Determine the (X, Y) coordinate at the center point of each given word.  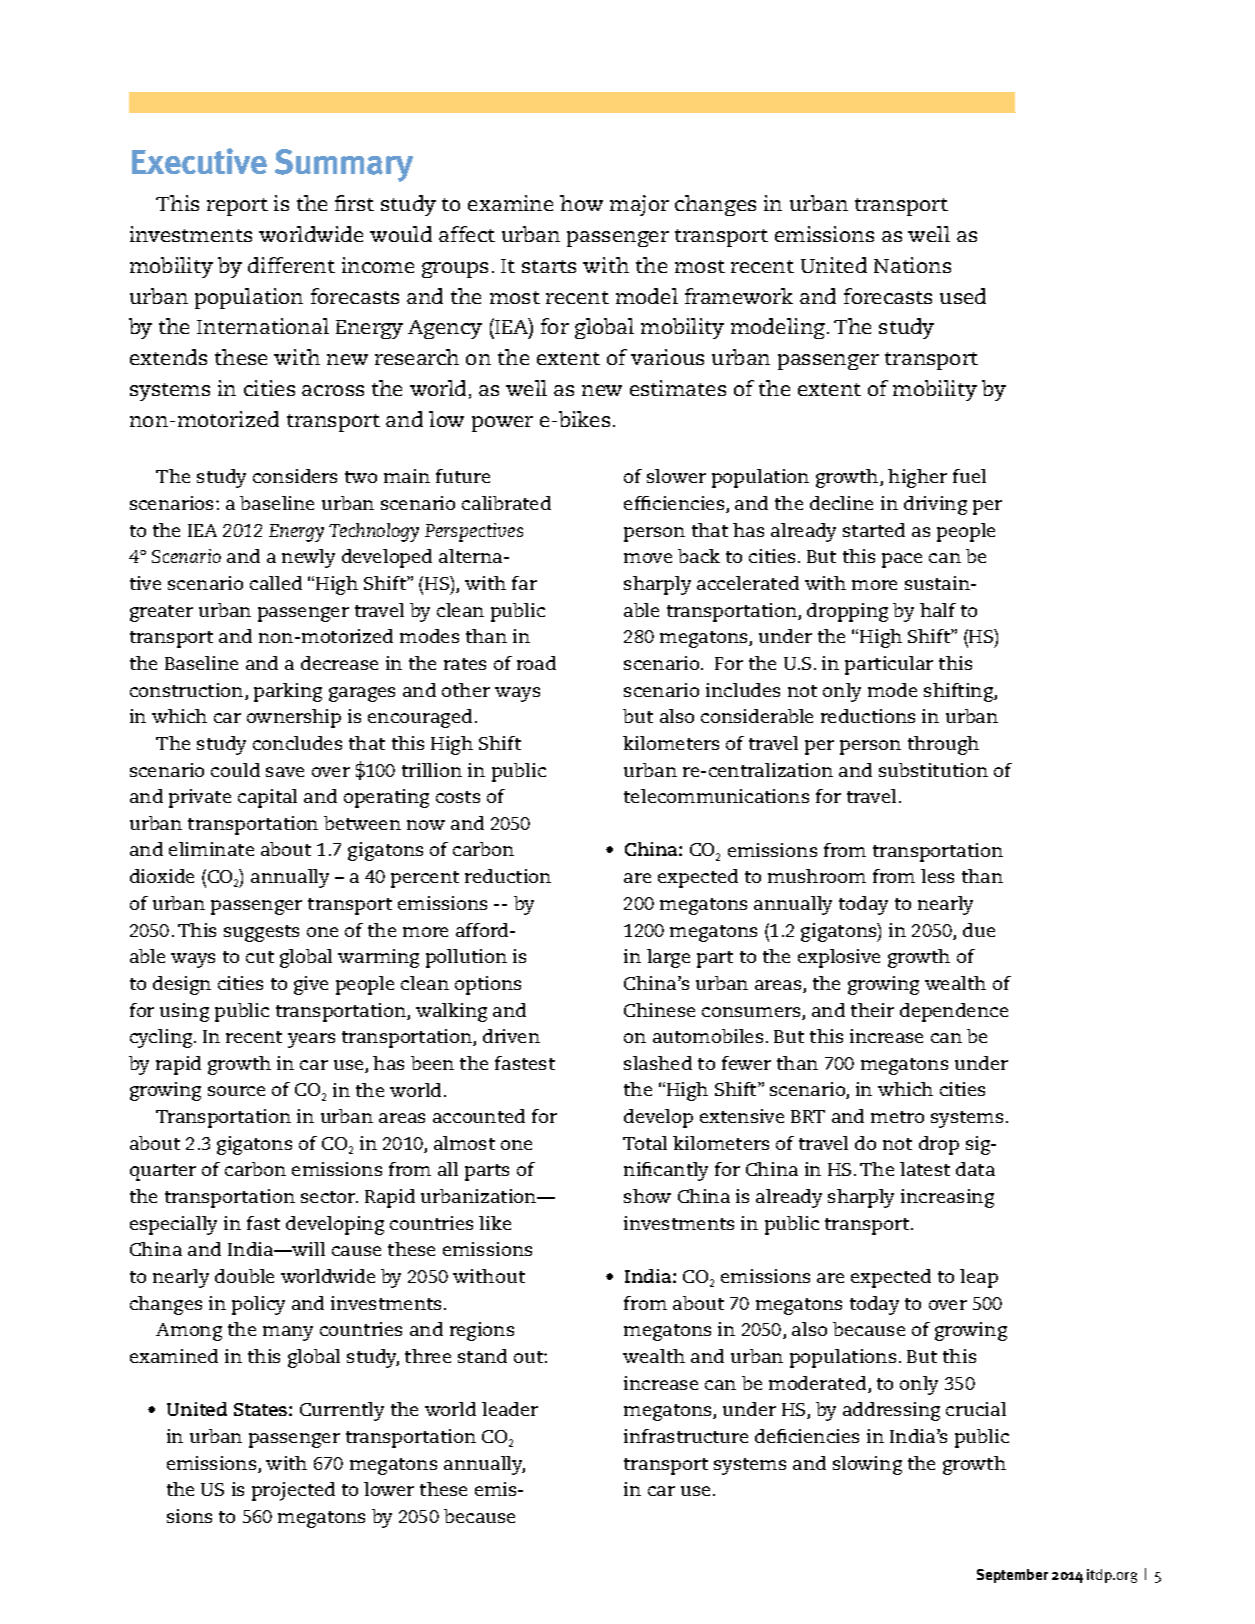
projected (293, 1491)
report (237, 207)
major (639, 205)
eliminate (211, 849)
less (937, 876)
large (668, 958)
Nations (912, 265)
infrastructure (686, 1436)
